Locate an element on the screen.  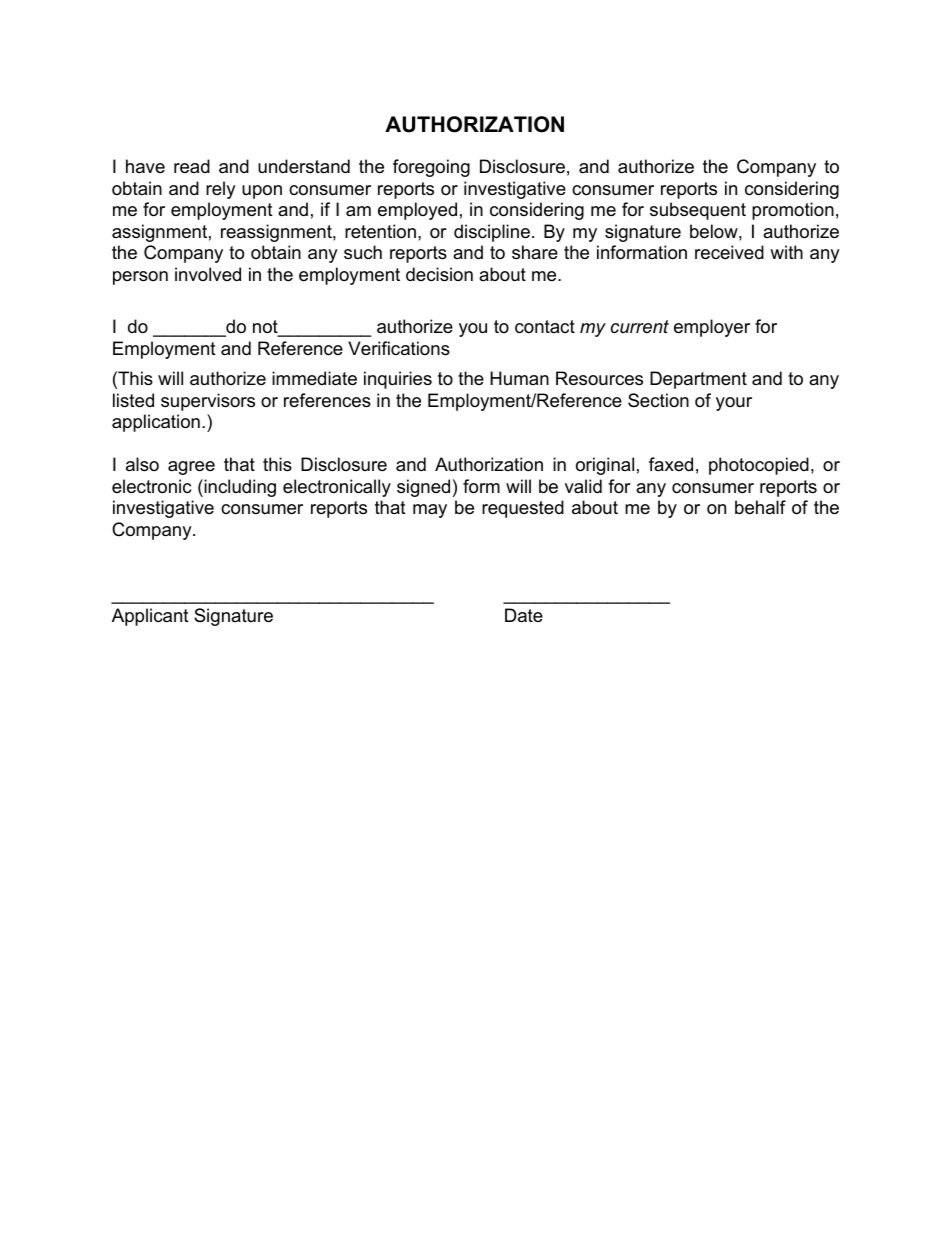
subsequent is located at coordinates (698, 211).
